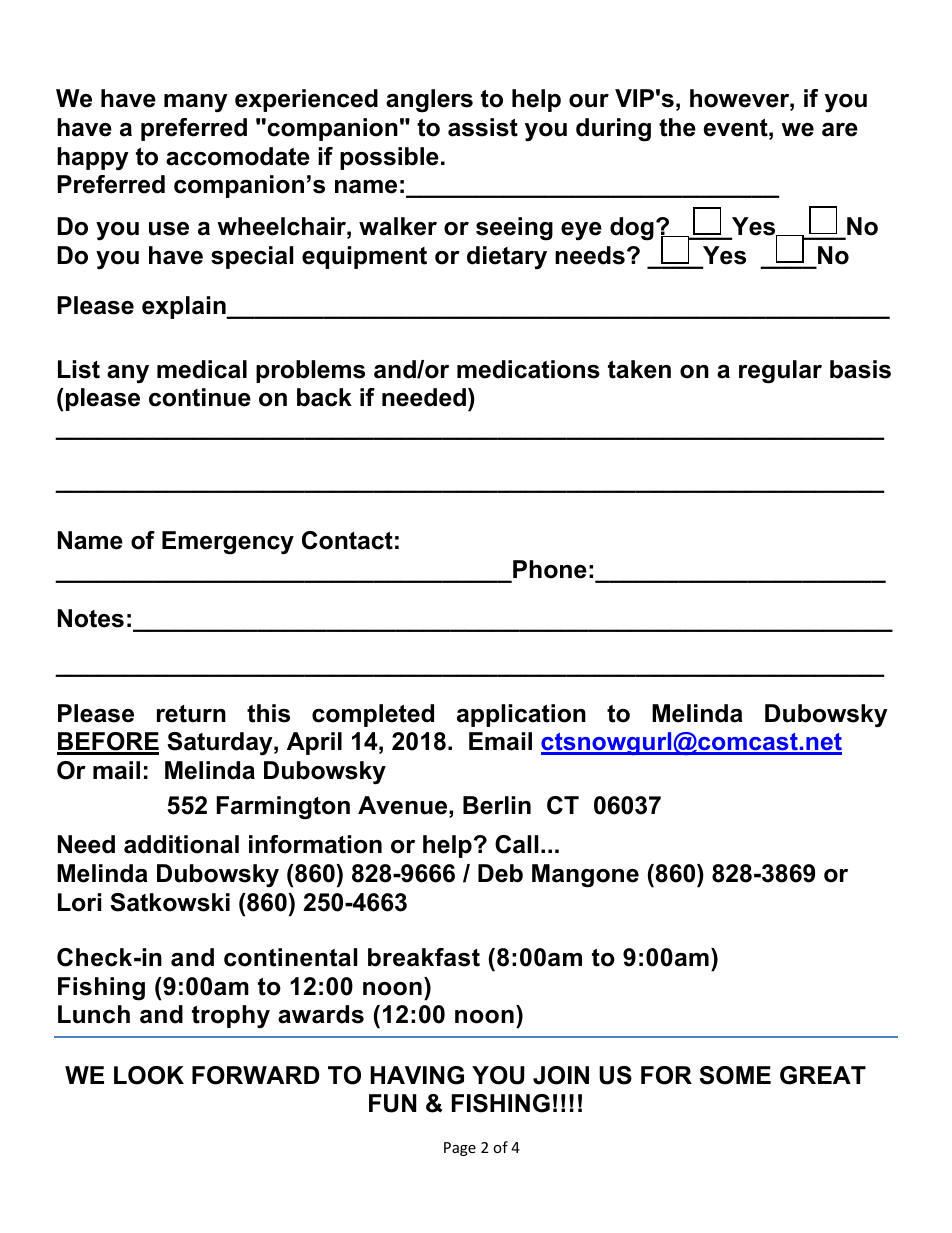 Image resolution: width=952 pixels, height=1233 pixels. I want to click on Emergency, so click(228, 543).
